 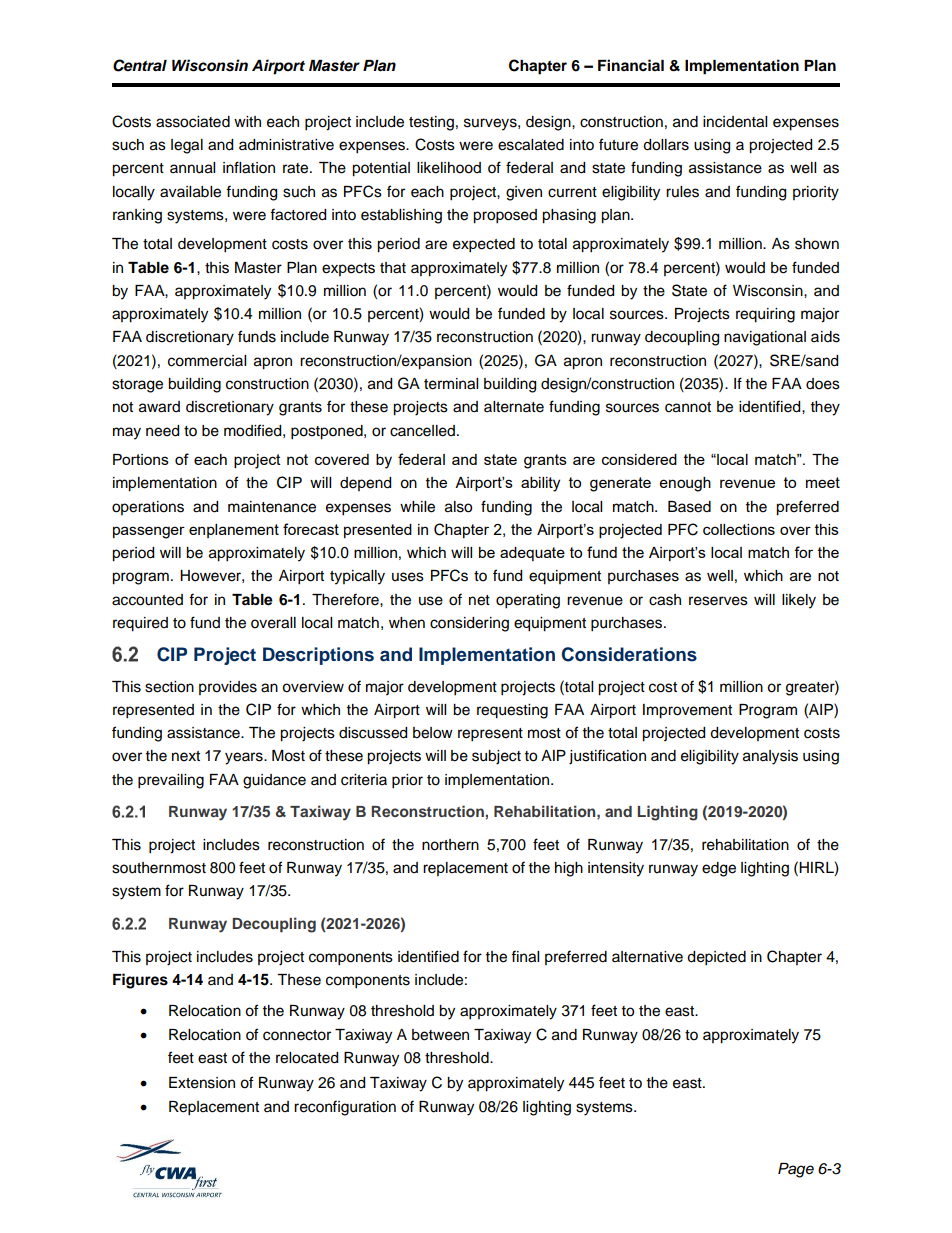 What do you see at coordinates (422, 431) in the screenshot?
I see `cancelled` at bounding box center [422, 431].
